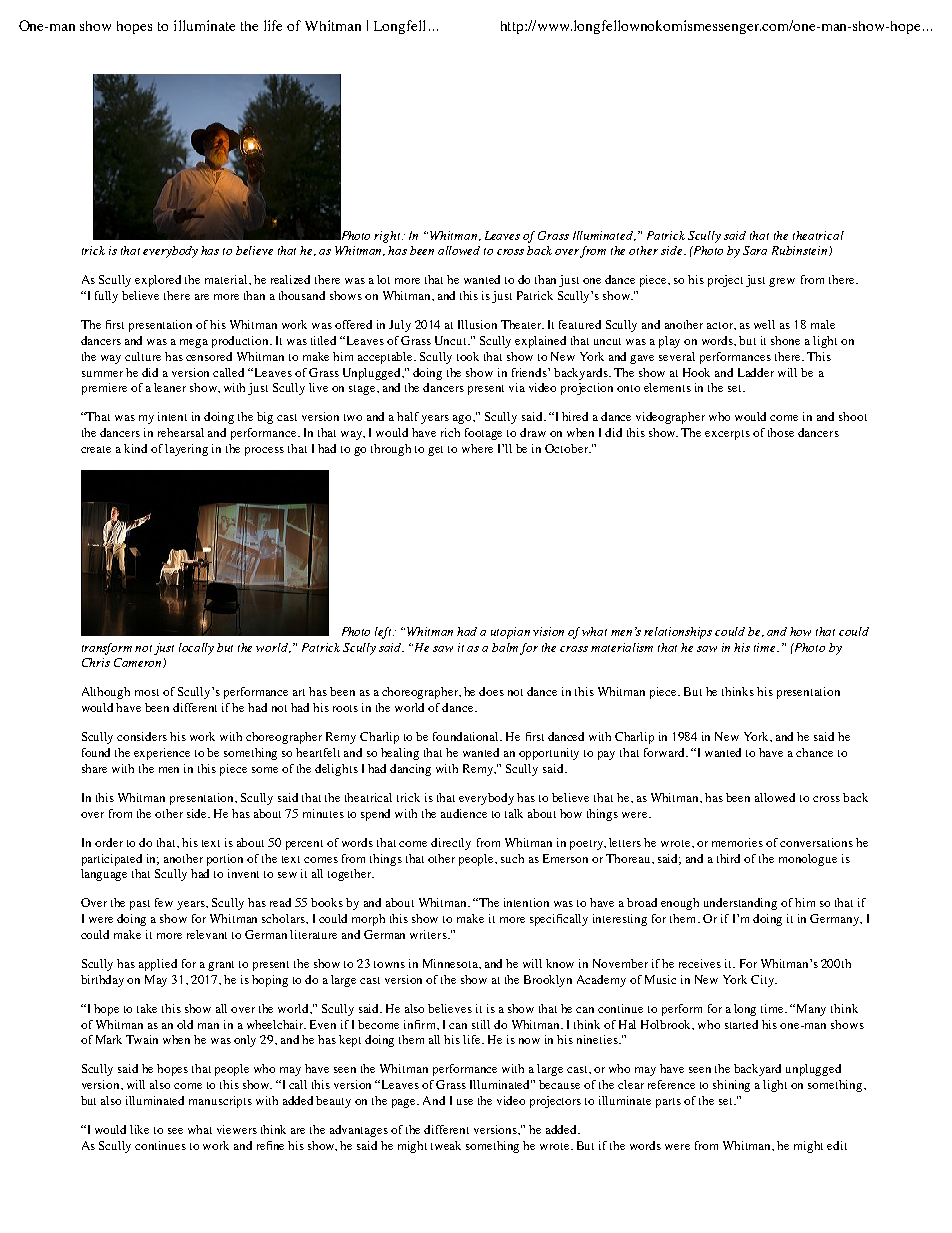  I want to click on does, so click(491, 691).
